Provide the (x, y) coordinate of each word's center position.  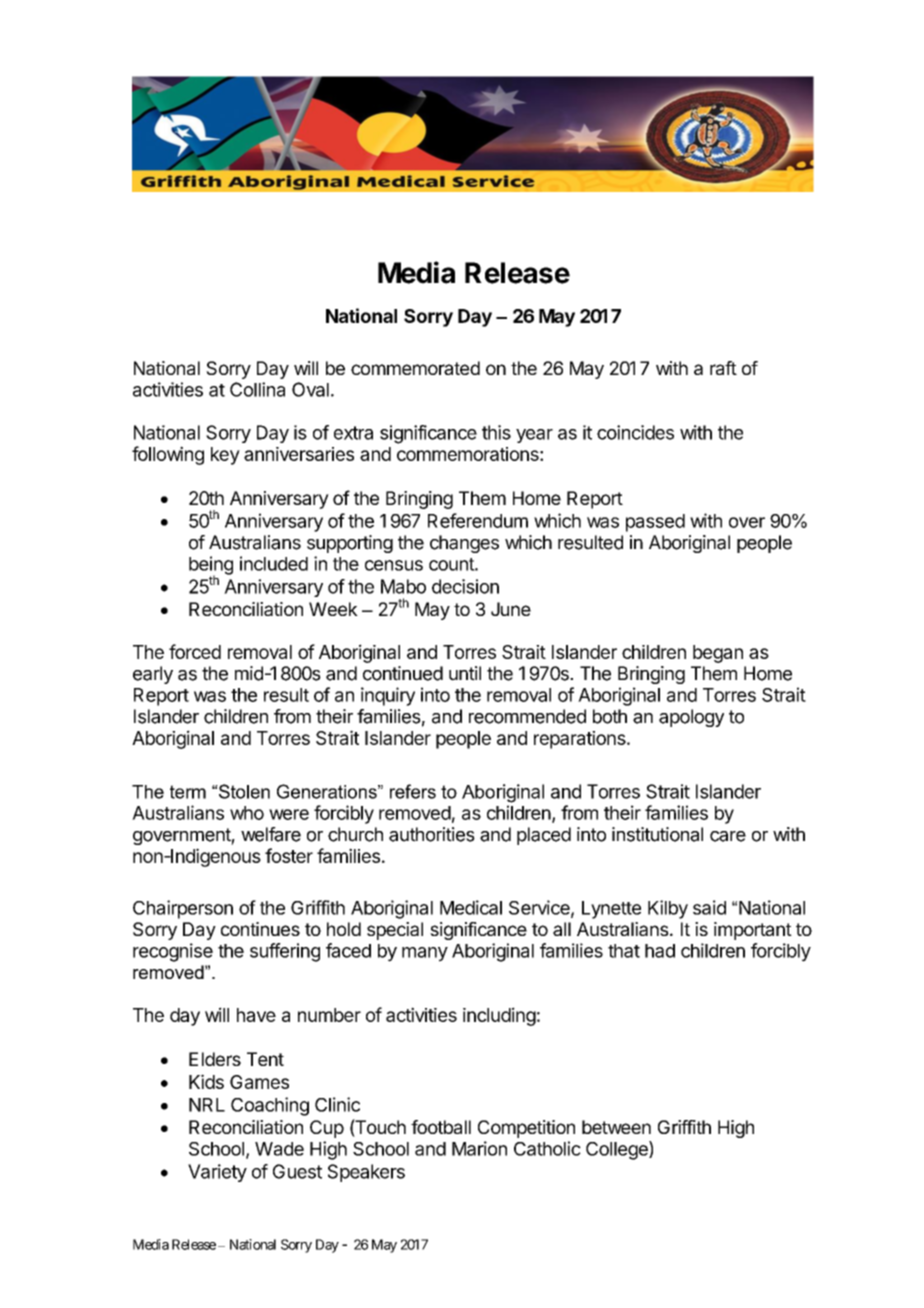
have (256, 1015)
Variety (217, 1173)
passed (655, 523)
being (211, 566)
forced (195, 651)
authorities (432, 834)
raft (723, 368)
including (499, 1016)
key (225, 456)
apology (691, 718)
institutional (657, 834)
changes (464, 544)
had (660, 951)
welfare (271, 834)
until (465, 673)
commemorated (415, 368)
